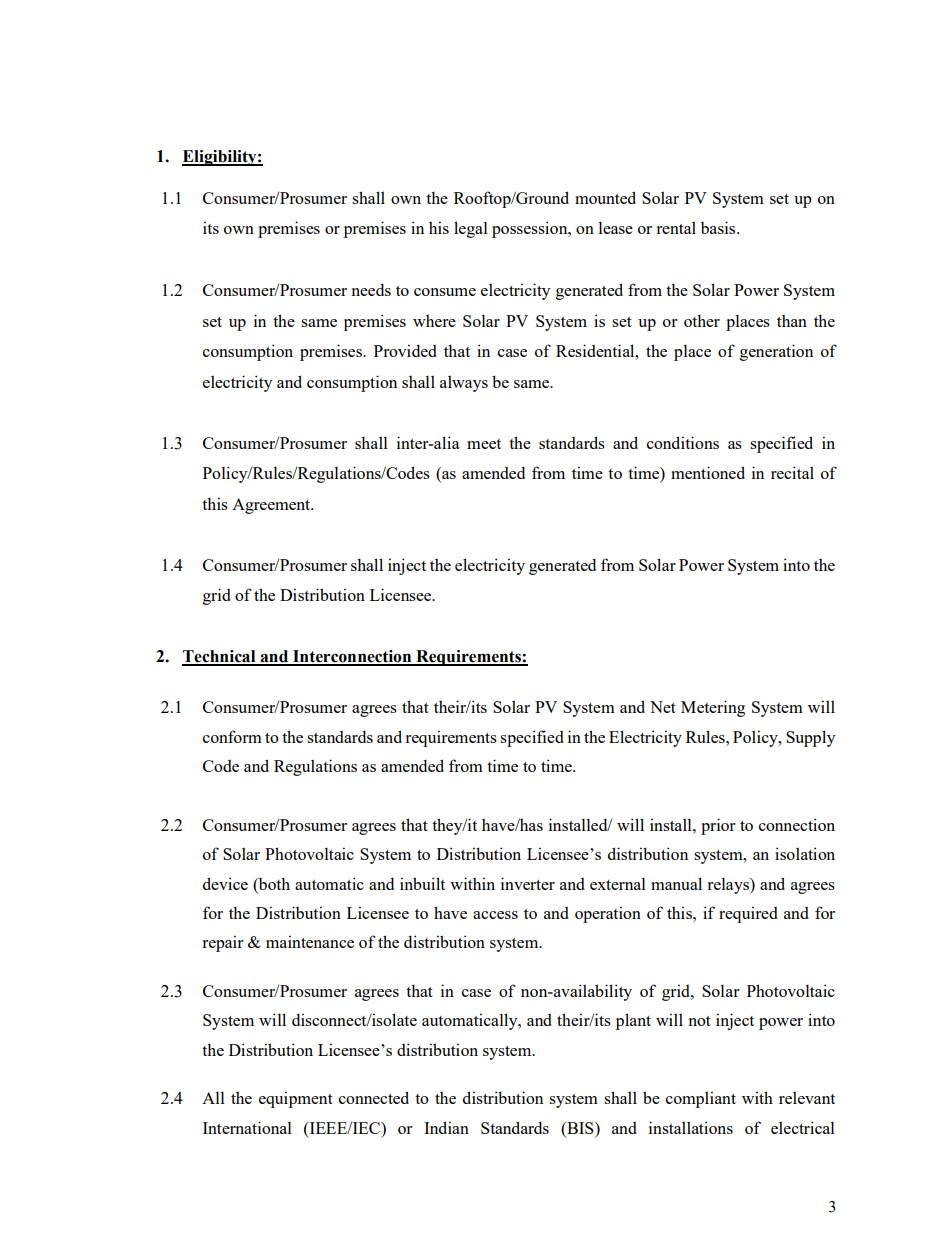  I want to click on Technical, so click(220, 657).
